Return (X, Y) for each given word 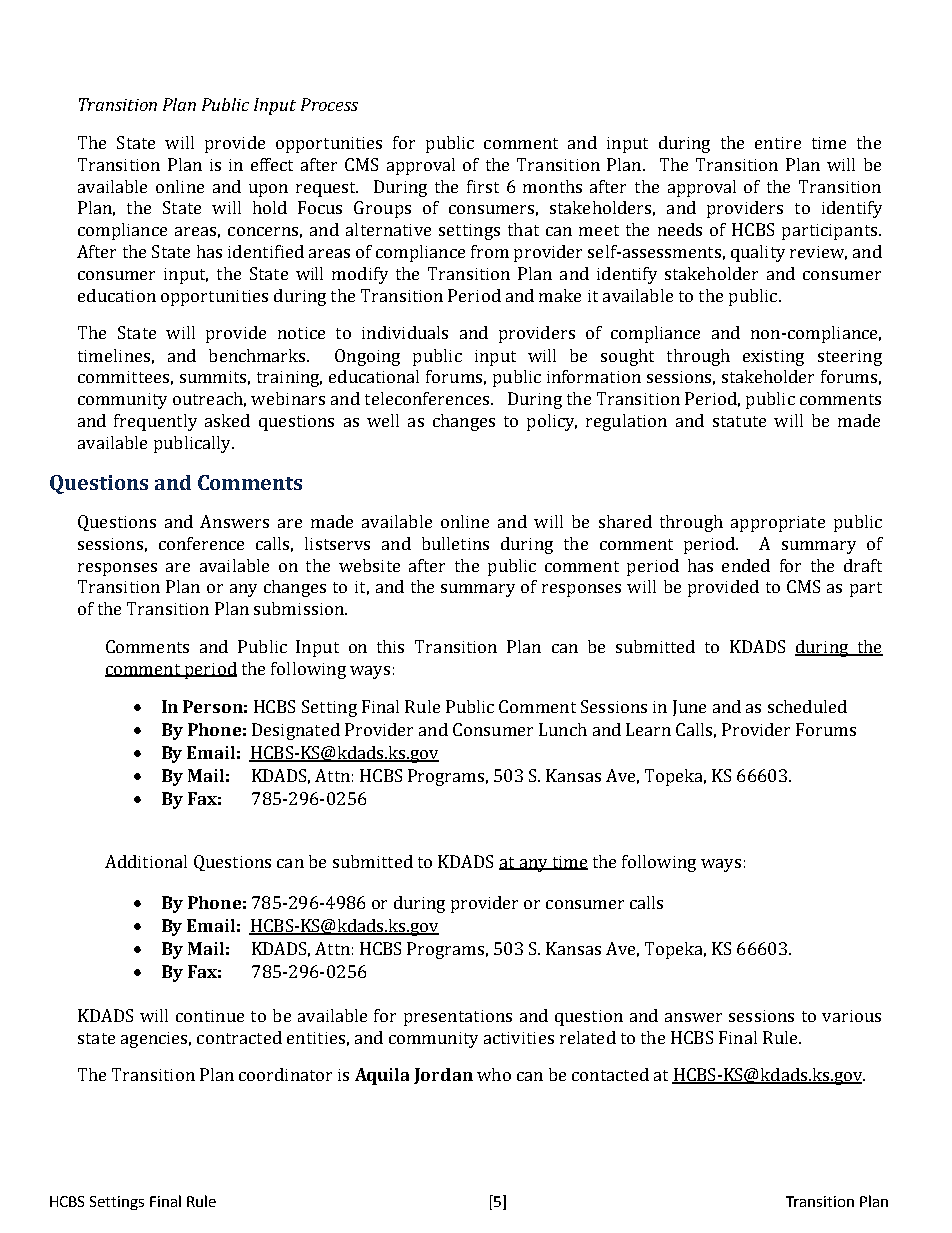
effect (272, 164)
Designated (296, 731)
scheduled (807, 706)
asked (227, 420)
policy (552, 422)
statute (739, 421)
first (483, 186)
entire (778, 143)
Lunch (563, 729)
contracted (239, 1037)
